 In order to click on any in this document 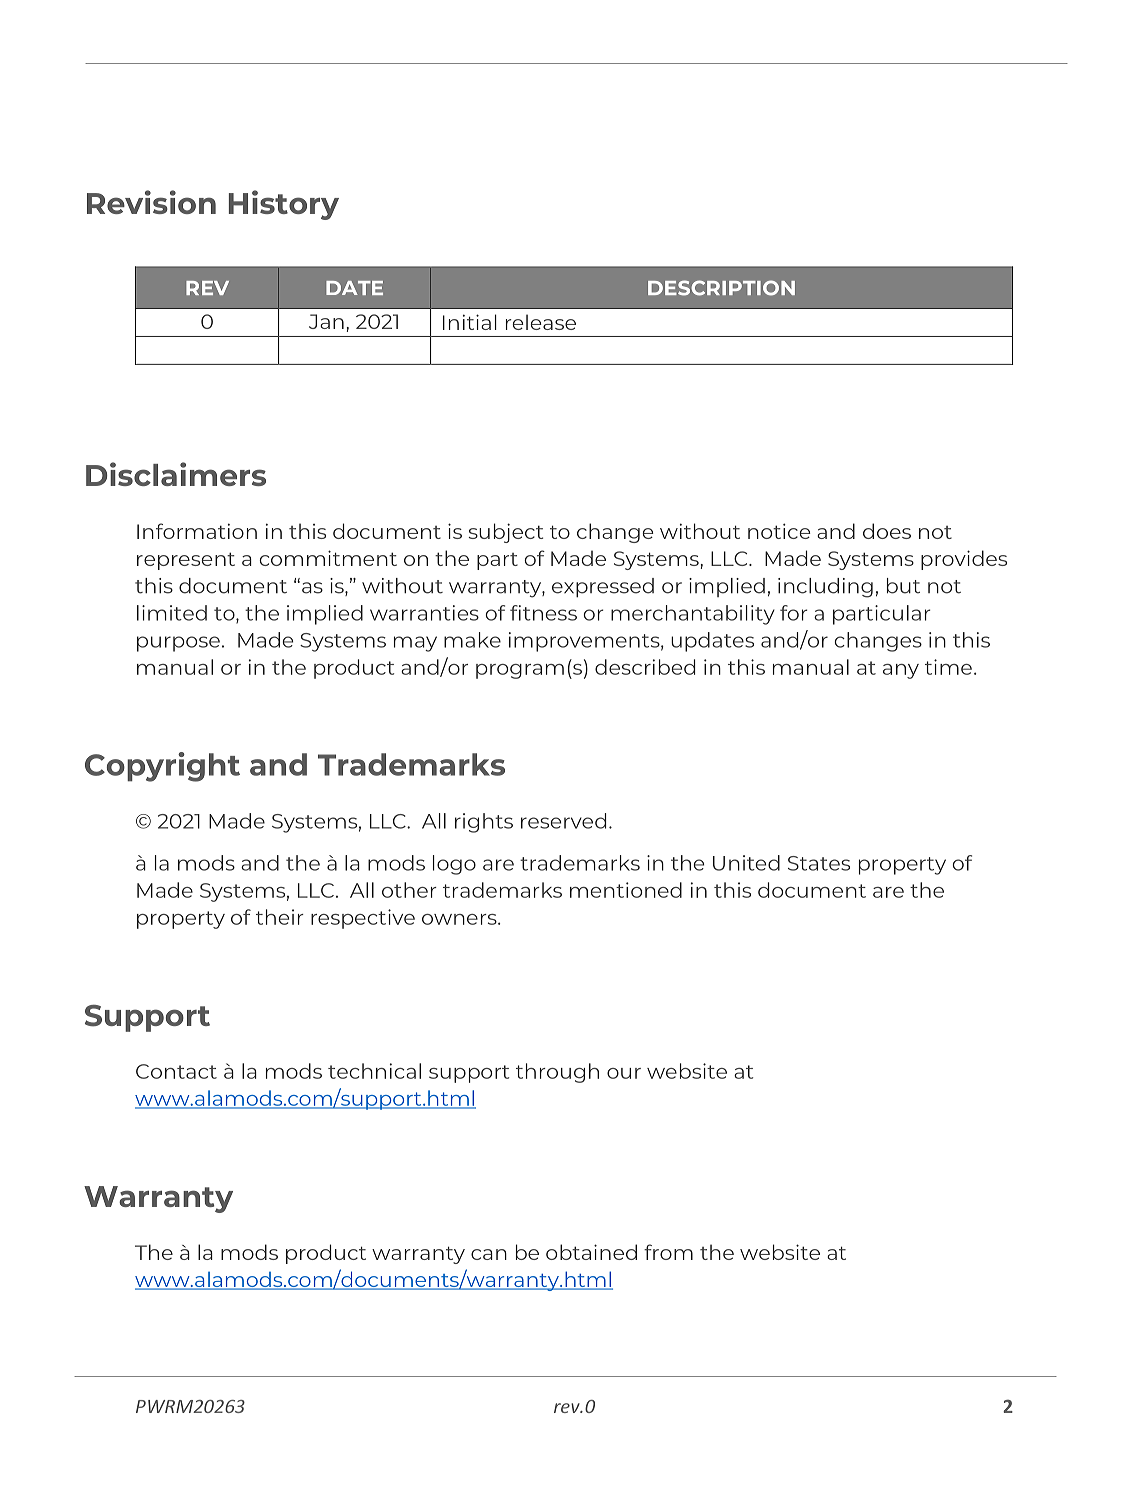, I will do `click(901, 671)`.
